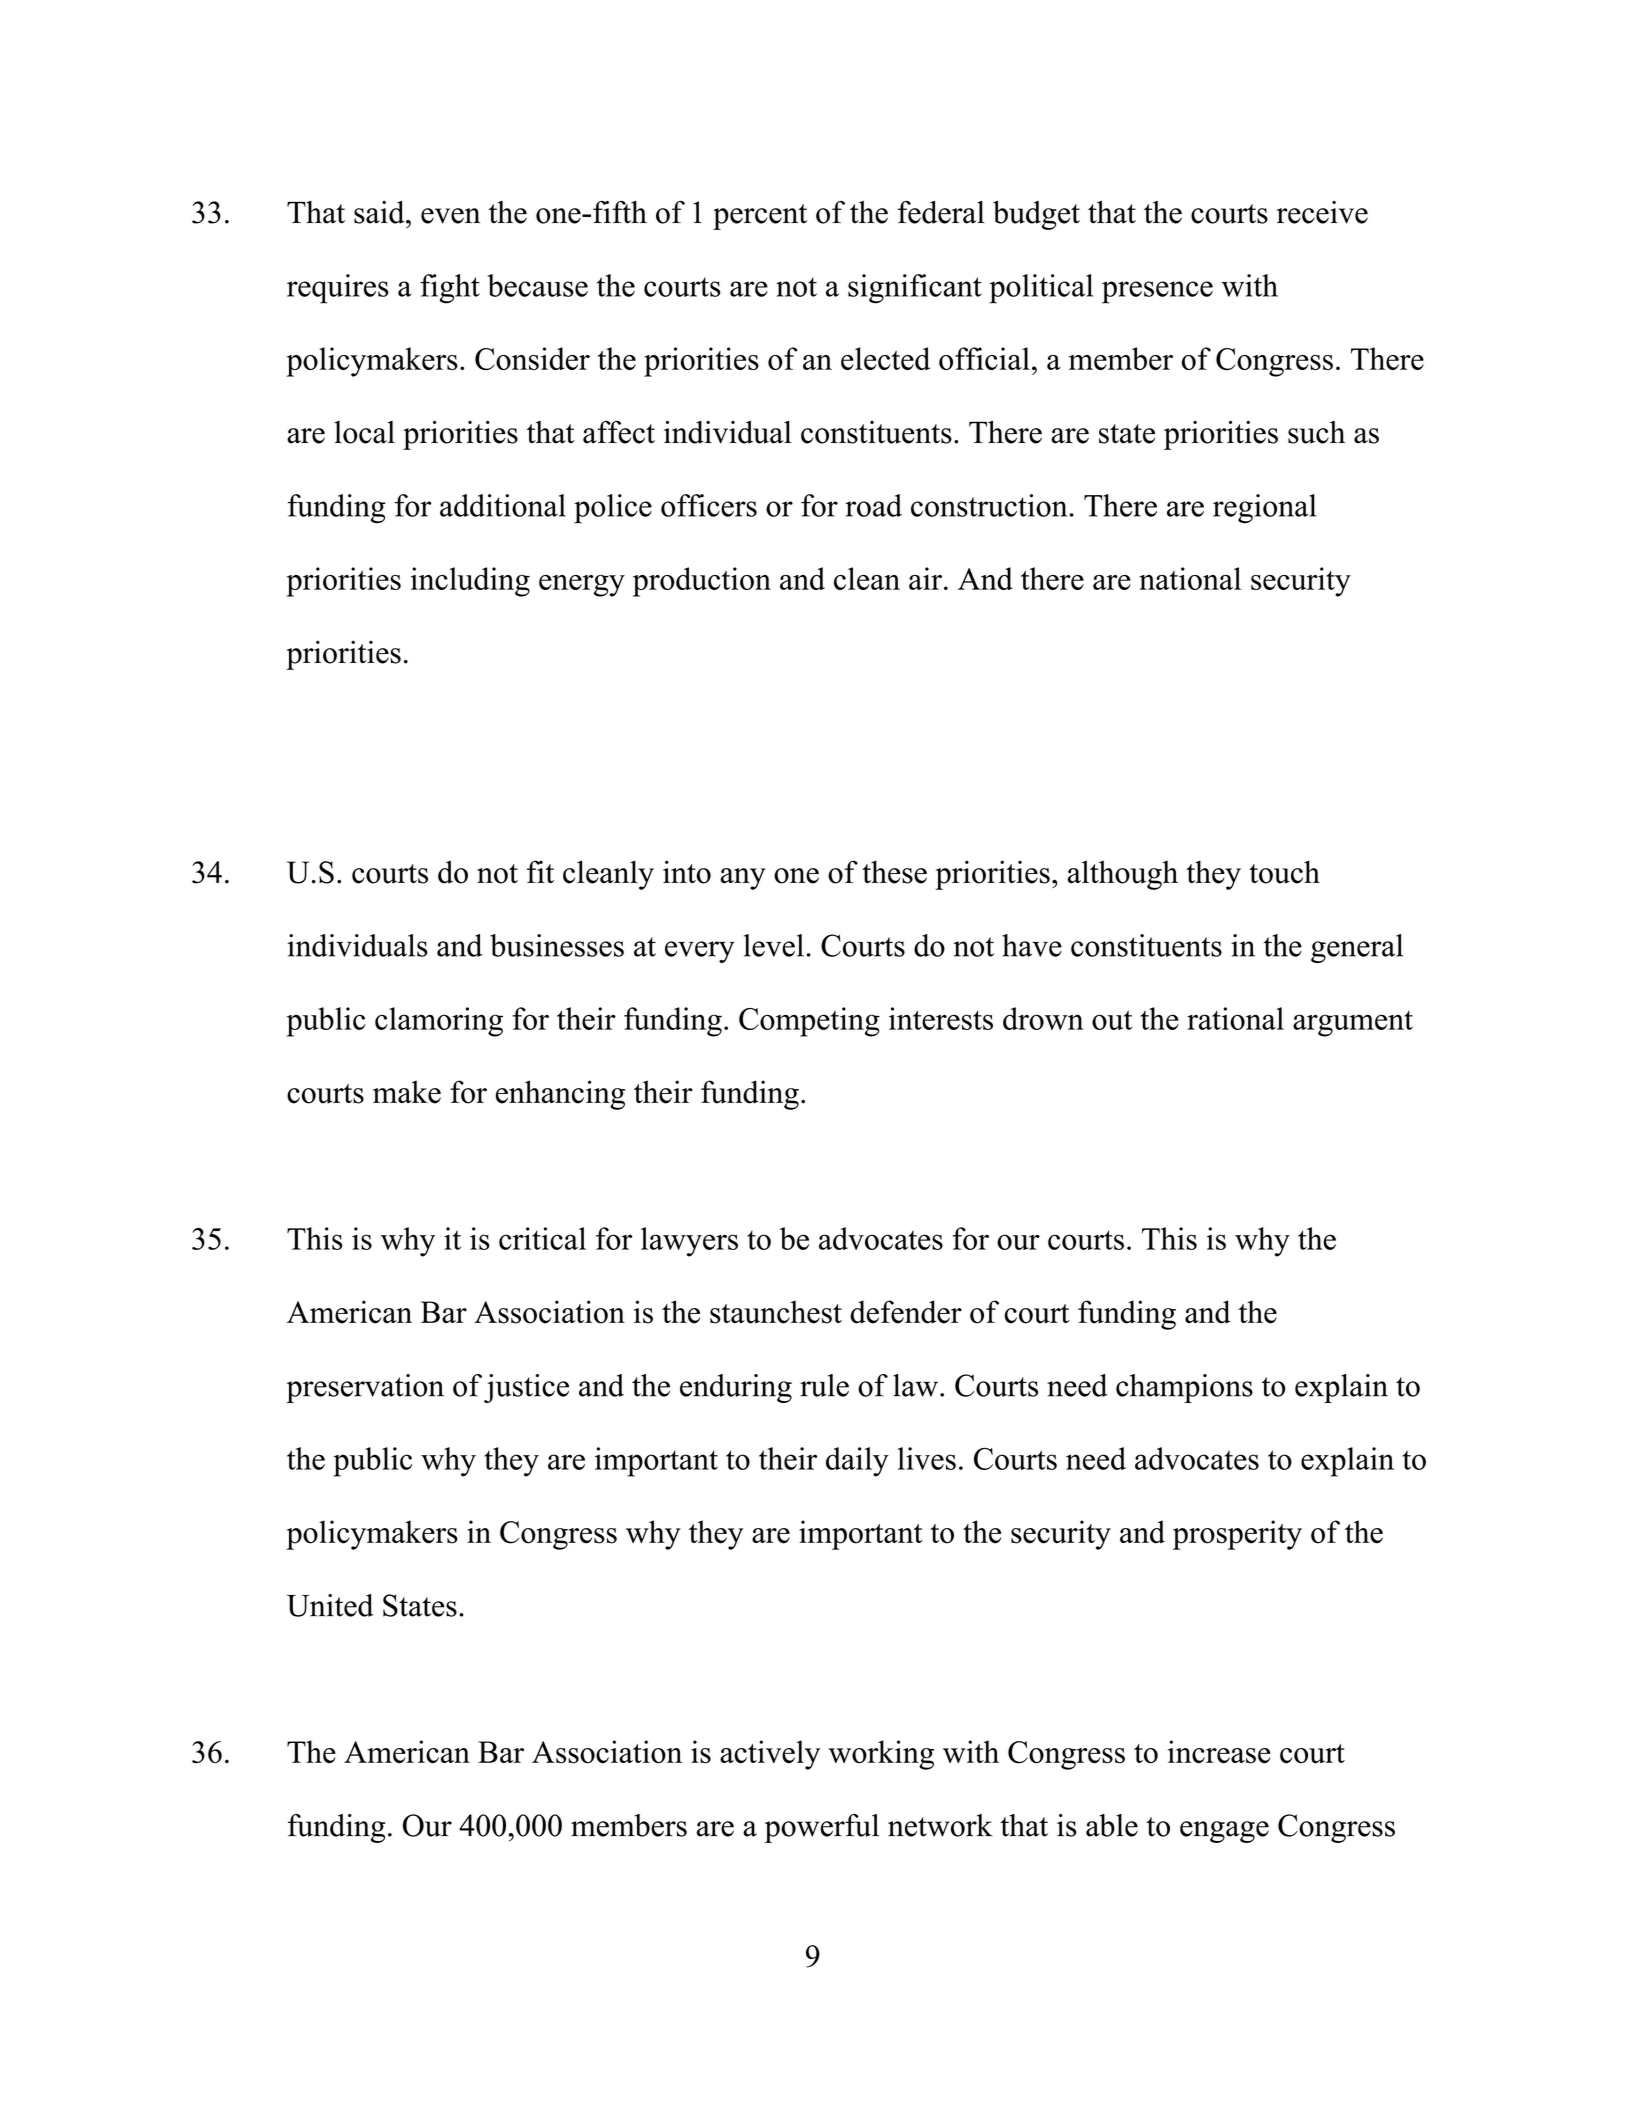 This image has height=2104, width=1626. What do you see at coordinates (1219, 1752) in the image?
I see `increase` at bounding box center [1219, 1752].
